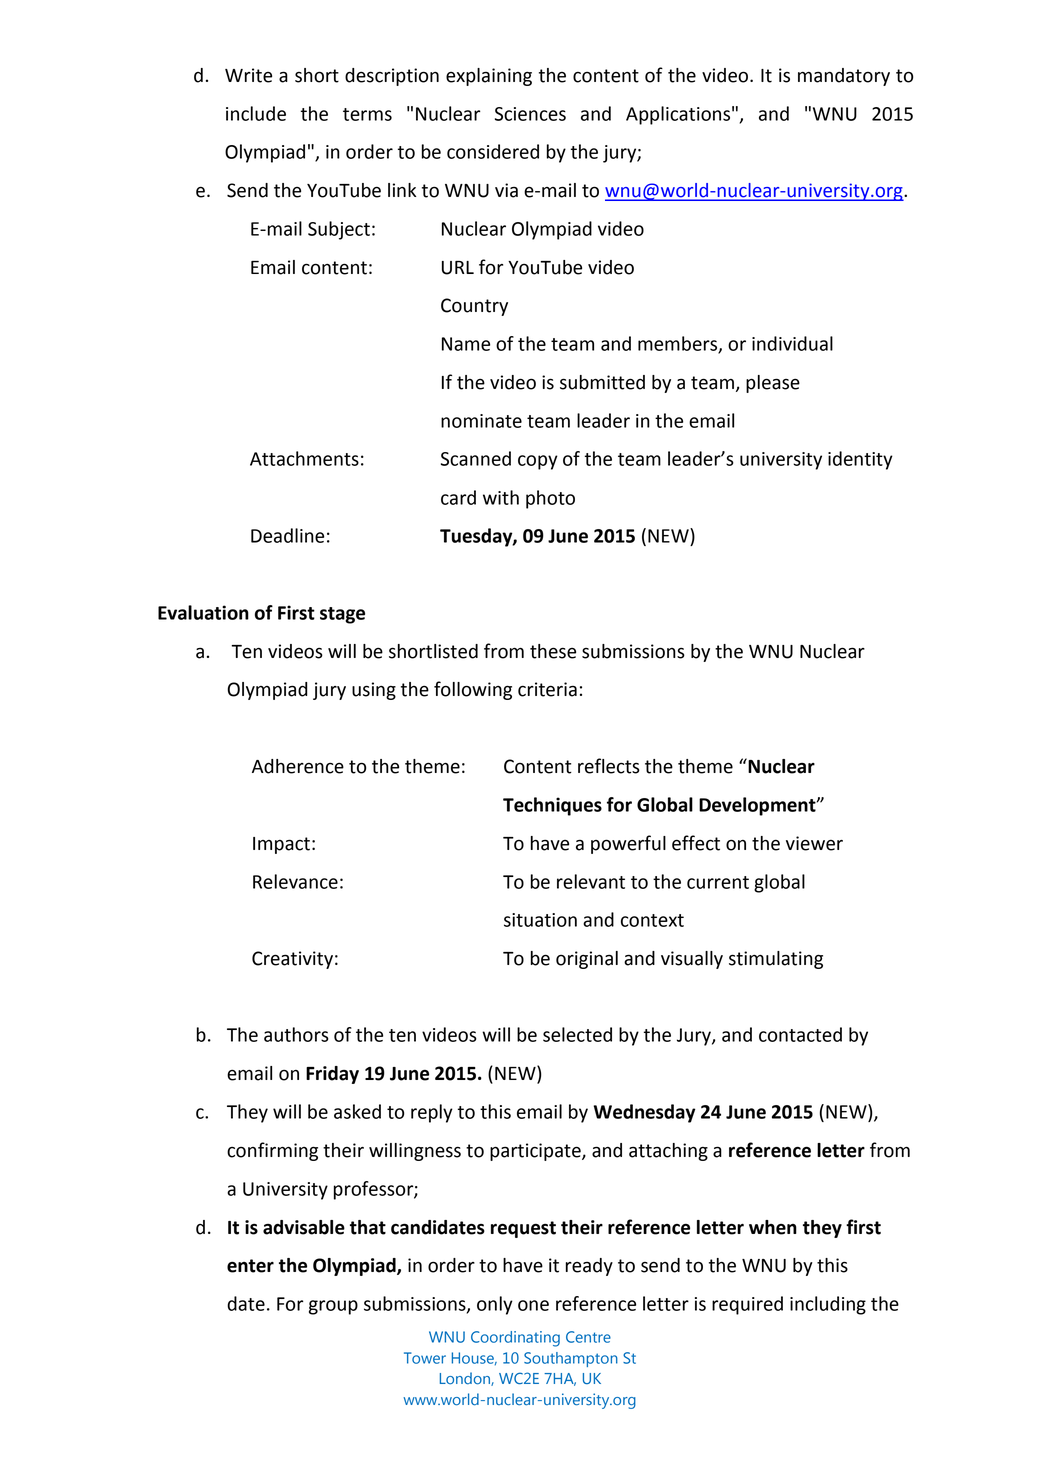  Describe the element at coordinates (540, 920) in the image. I see `situation` at that location.
